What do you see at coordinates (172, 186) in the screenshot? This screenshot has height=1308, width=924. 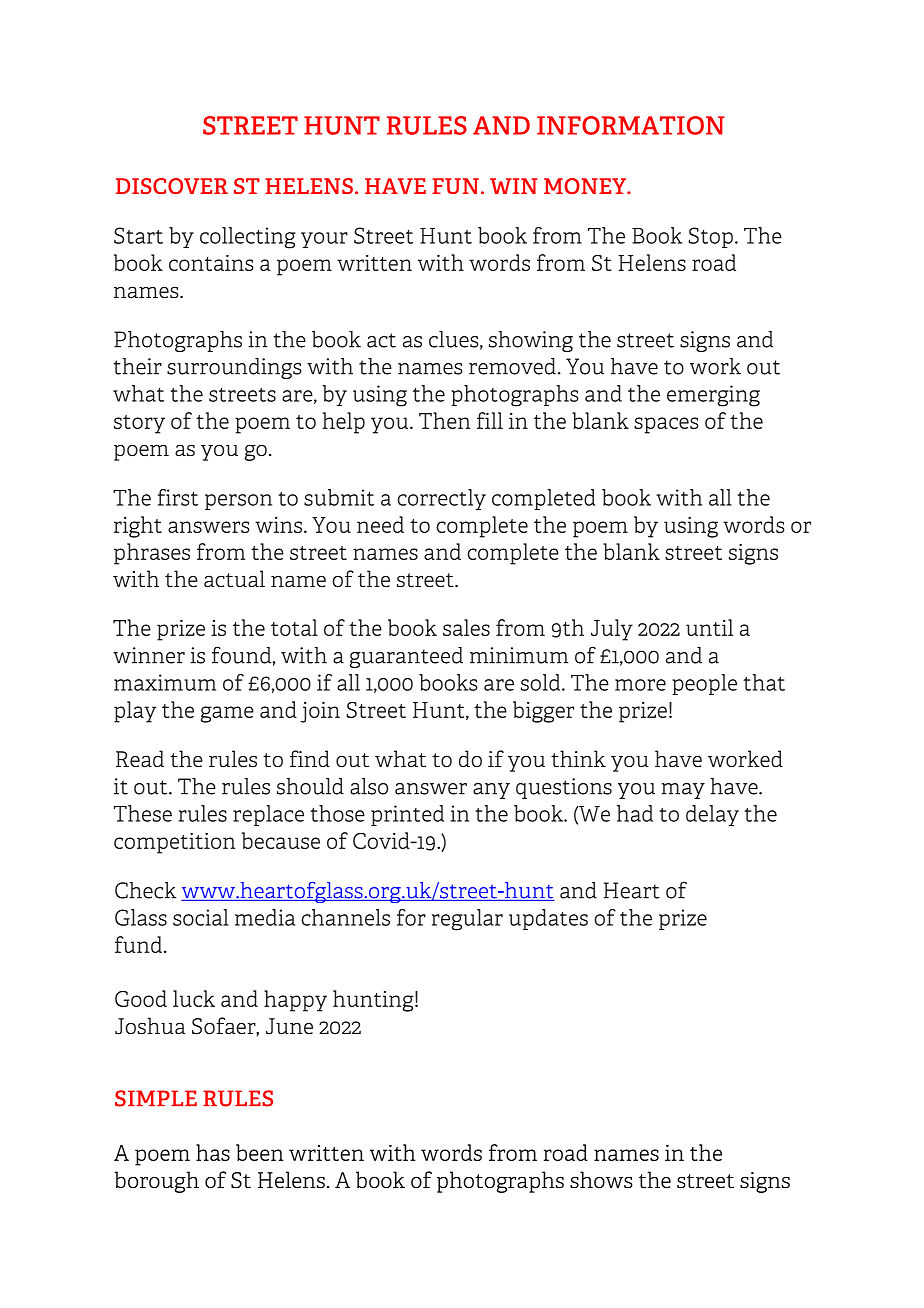 I see `DISCOVER` at bounding box center [172, 186].
